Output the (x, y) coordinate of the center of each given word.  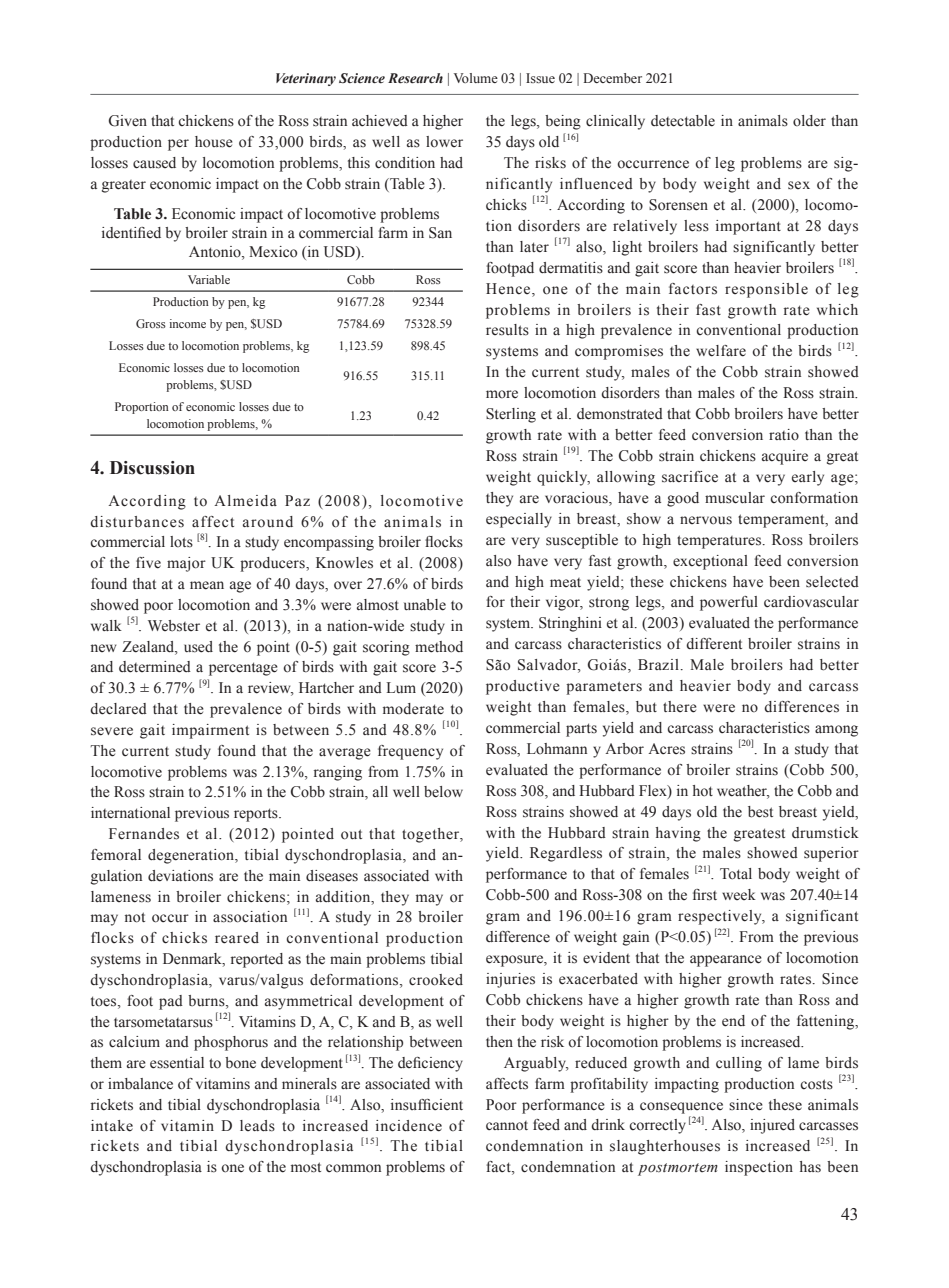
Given (128, 121)
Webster (174, 626)
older (809, 121)
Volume (476, 78)
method (439, 647)
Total (736, 874)
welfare (721, 351)
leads (257, 1126)
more (502, 394)
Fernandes (144, 834)
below (443, 792)
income (188, 323)
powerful (729, 603)
